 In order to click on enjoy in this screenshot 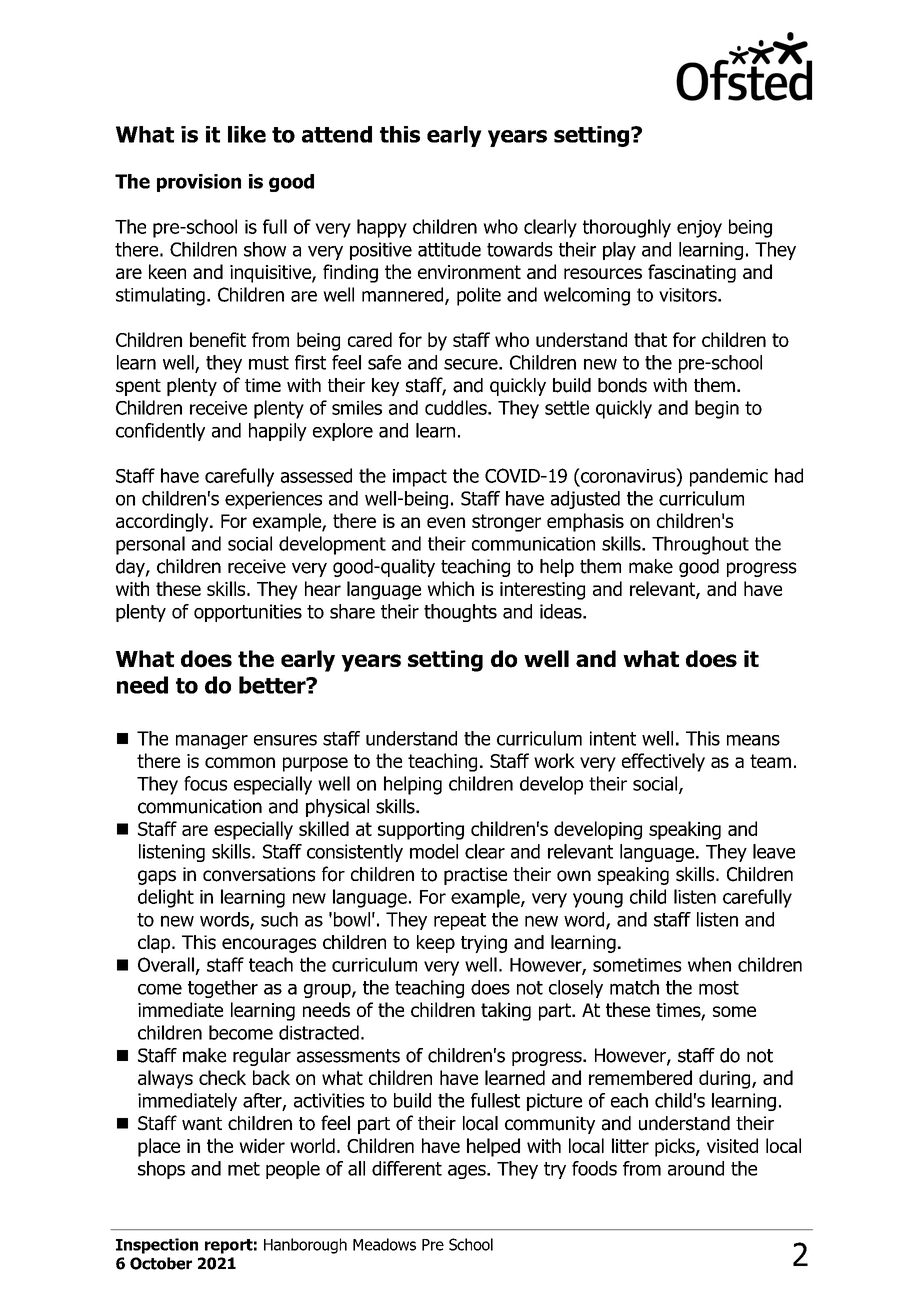, I will do `click(699, 229)`.
